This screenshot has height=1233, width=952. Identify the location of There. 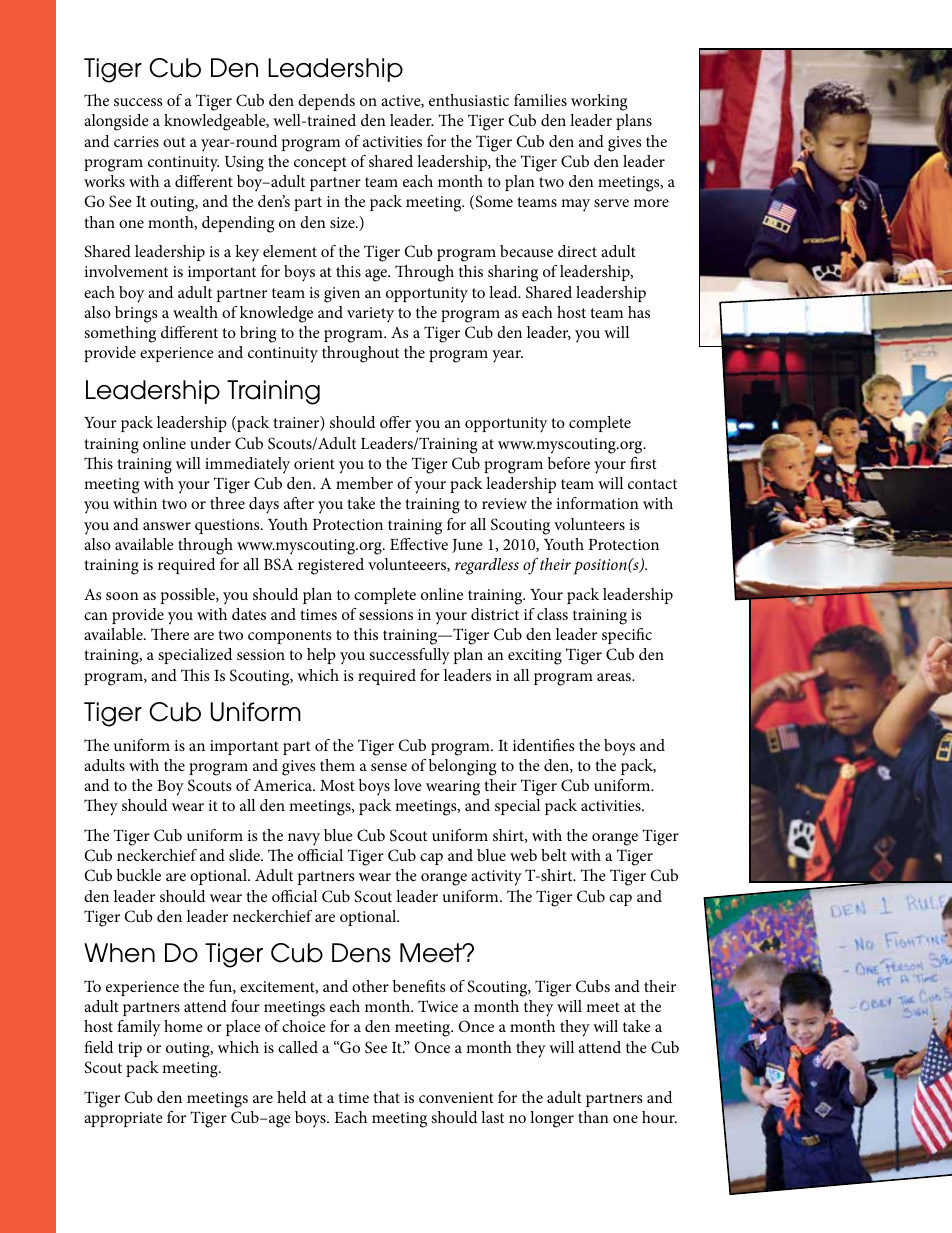
(170, 634).
